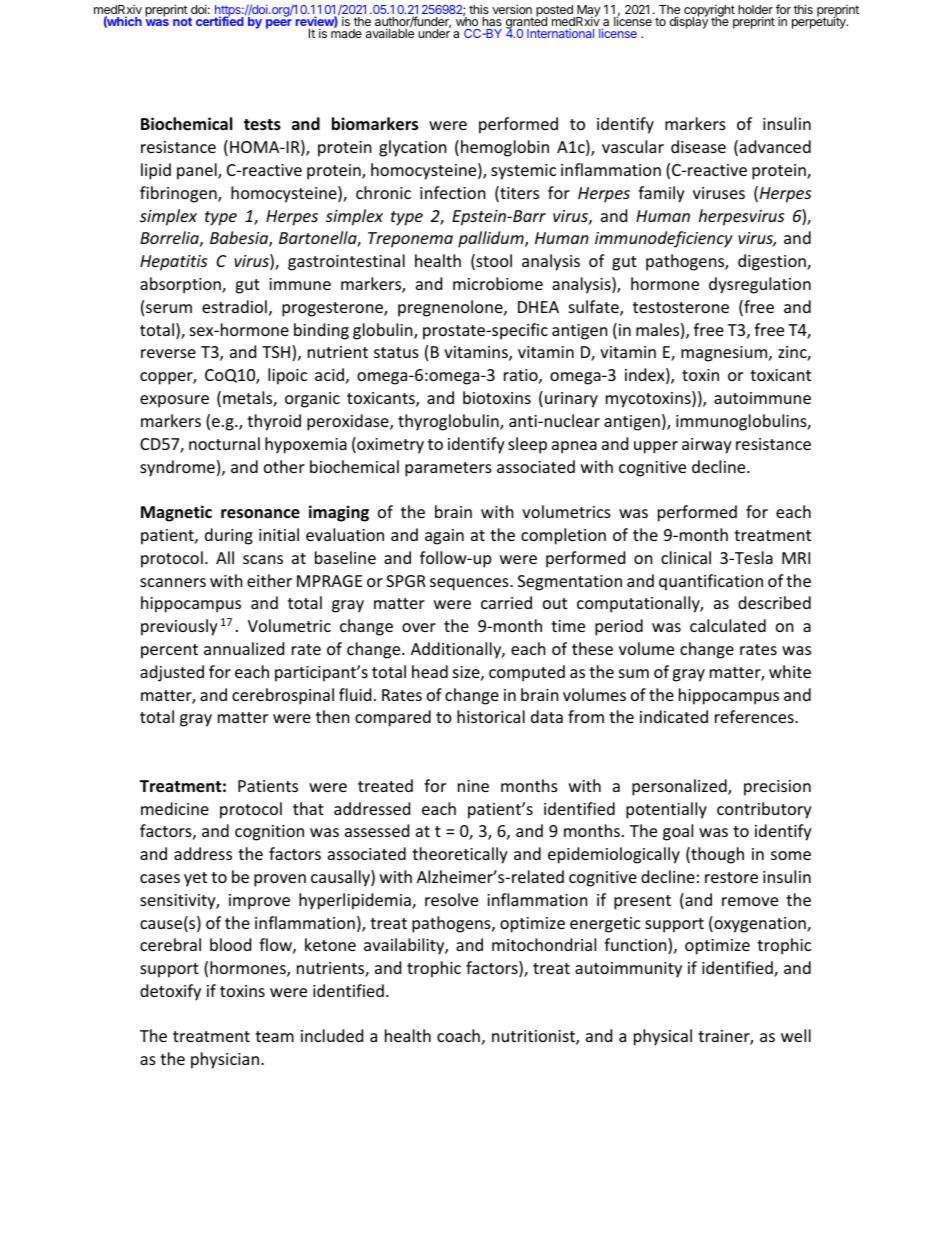 The height and width of the image is (1233, 952). What do you see at coordinates (686, 557) in the image?
I see `clinical` at bounding box center [686, 557].
